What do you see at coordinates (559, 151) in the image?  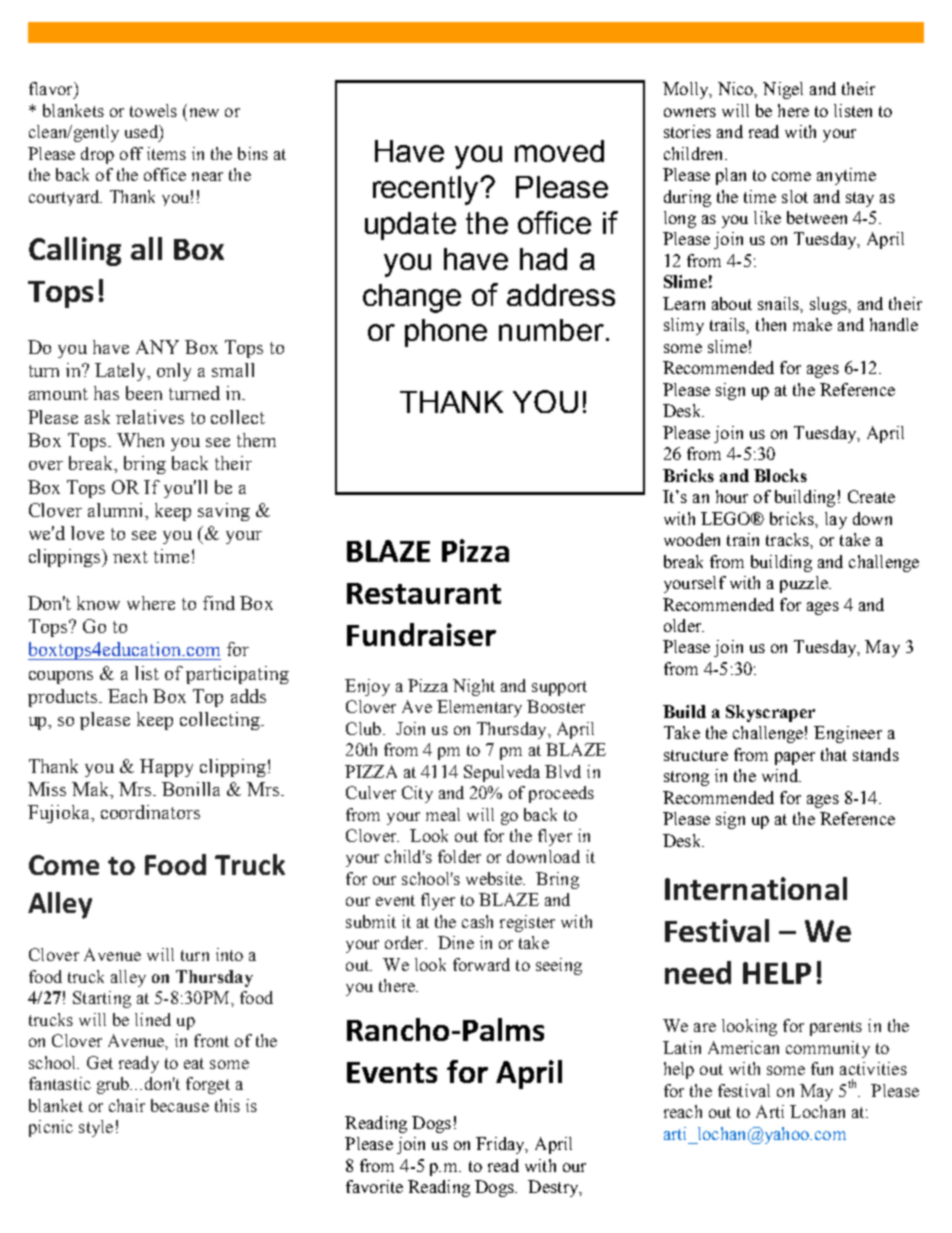 I see `moved` at bounding box center [559, 151].
